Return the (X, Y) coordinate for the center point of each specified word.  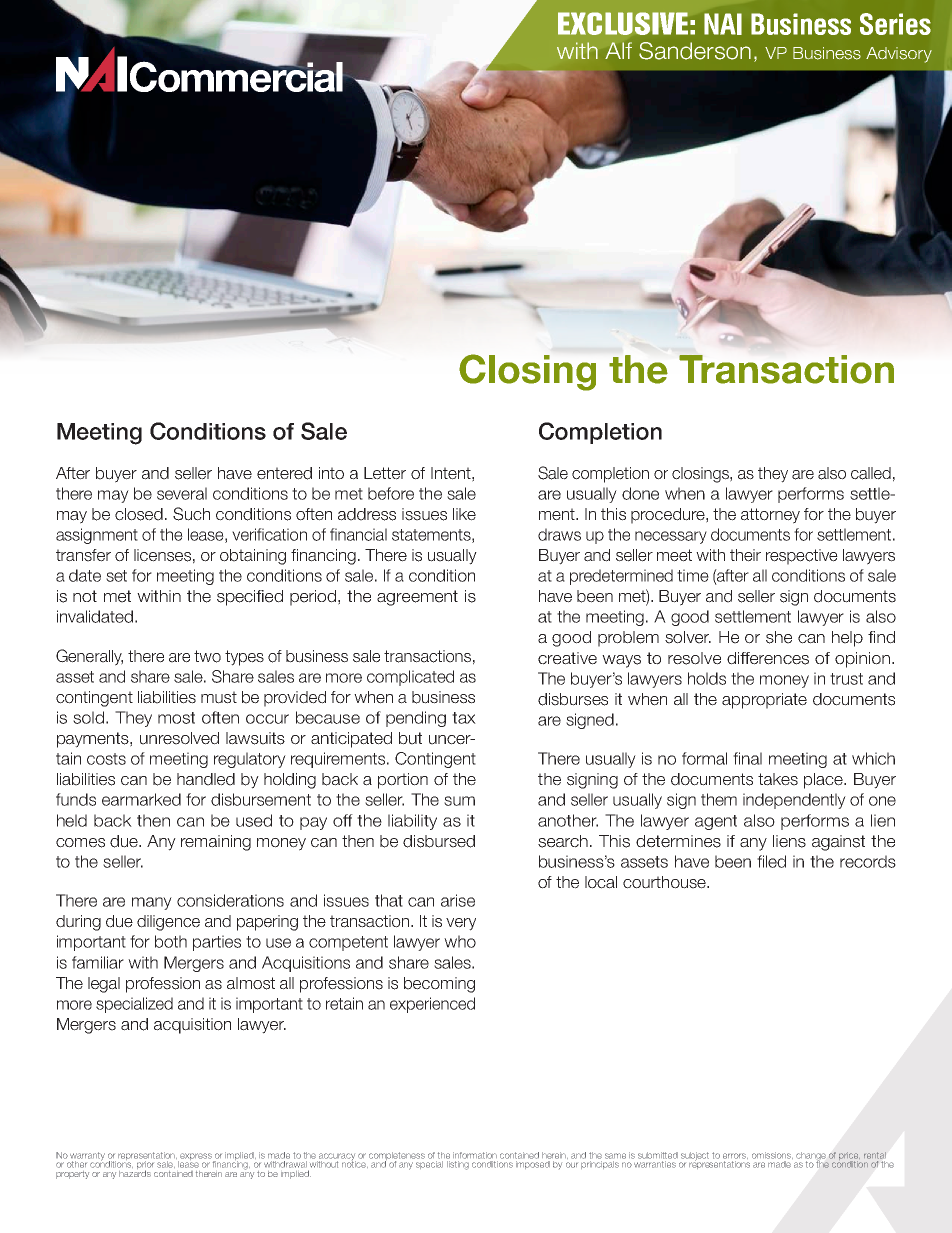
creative (567, 658)
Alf (618, 50)
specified (250, 598)
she (779, 637)
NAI (723, 24)
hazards (135, 1172)
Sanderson (695, 51)
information (475, 1155)
